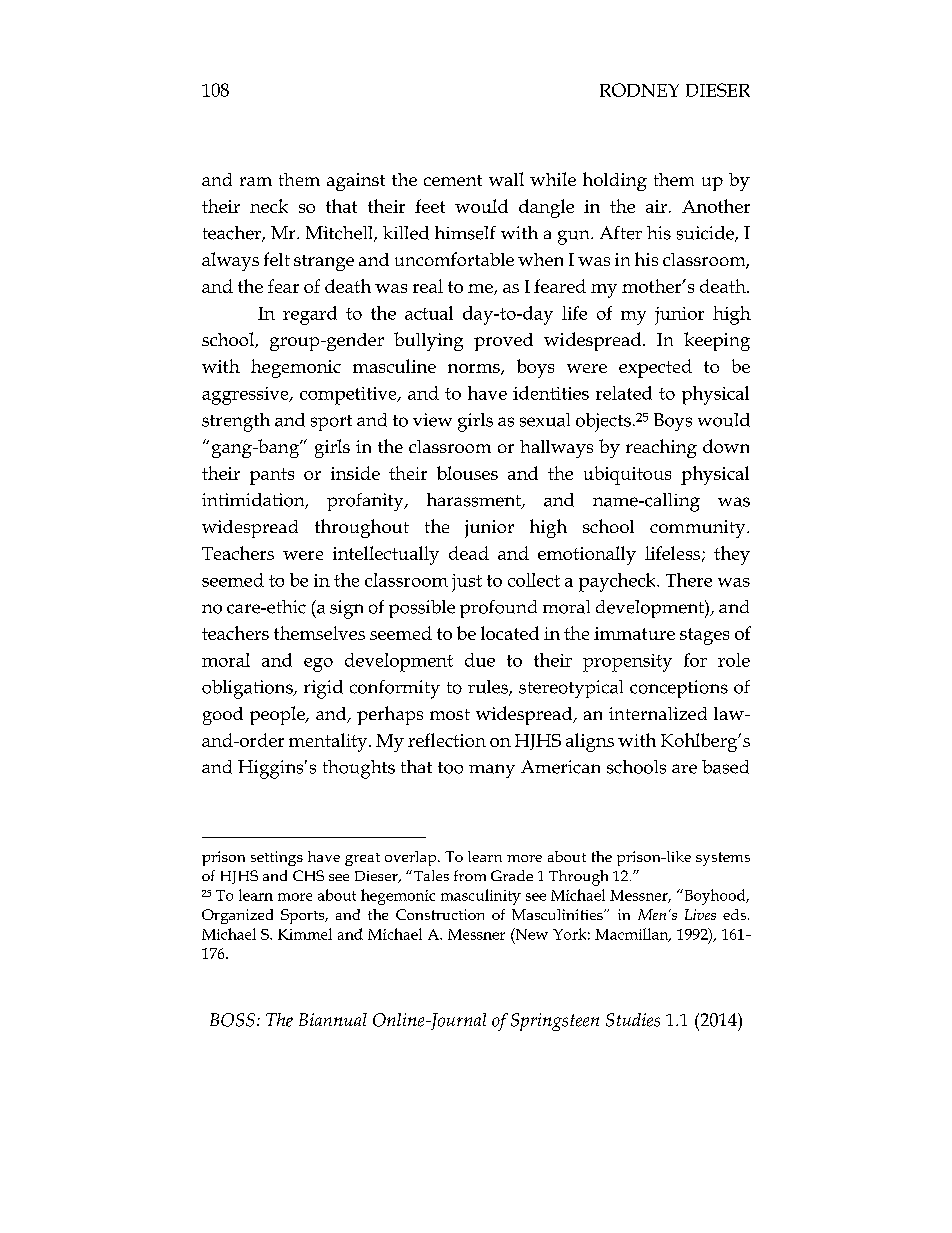 The width and height of the screenshot is (952, 1233). I want to click on aggressive, so click(246, 396).
